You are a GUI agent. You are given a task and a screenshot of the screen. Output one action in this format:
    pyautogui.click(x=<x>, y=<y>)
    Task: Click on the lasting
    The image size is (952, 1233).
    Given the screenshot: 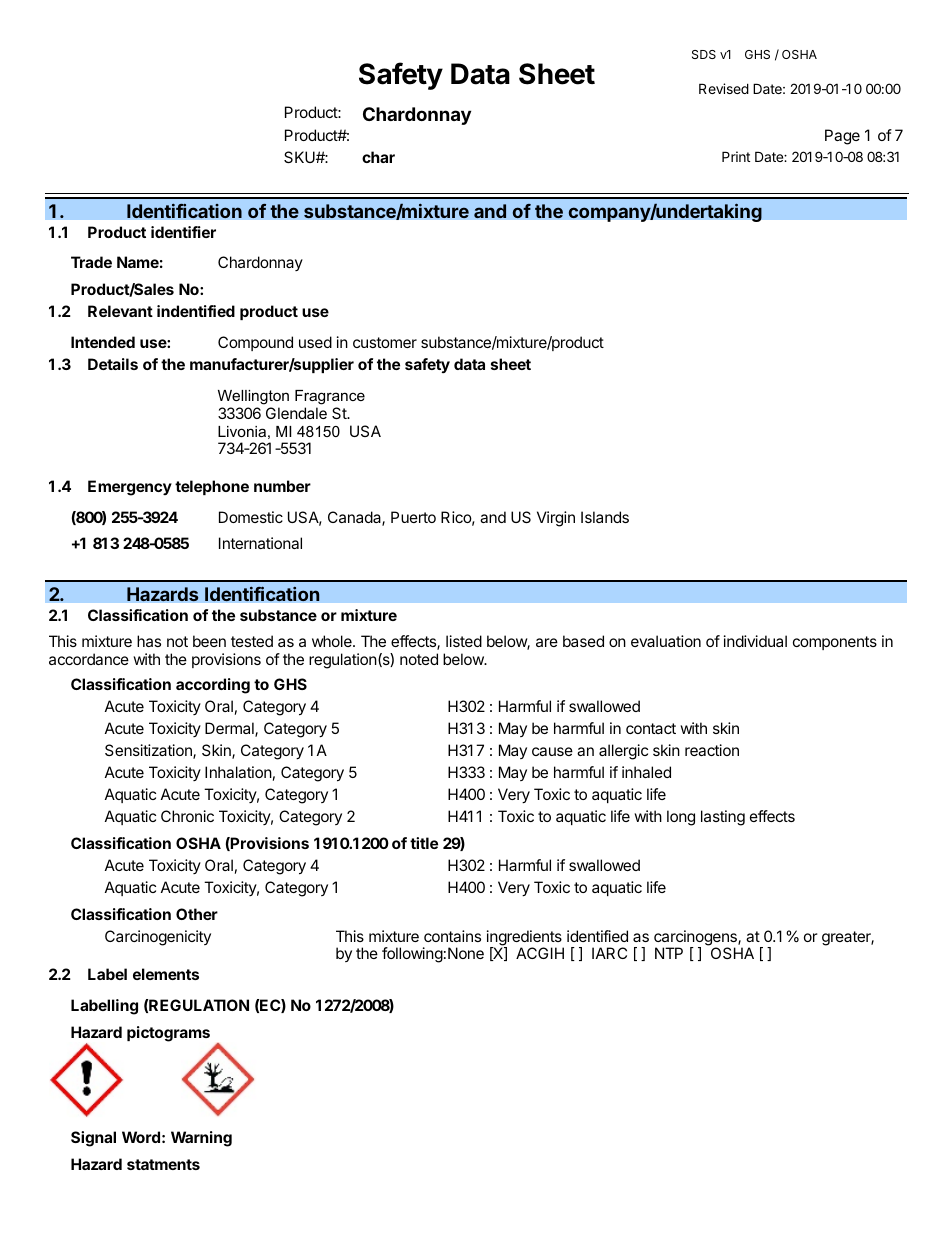 What is the action you would take?
    pyautogui.click(x=723, y=818)
